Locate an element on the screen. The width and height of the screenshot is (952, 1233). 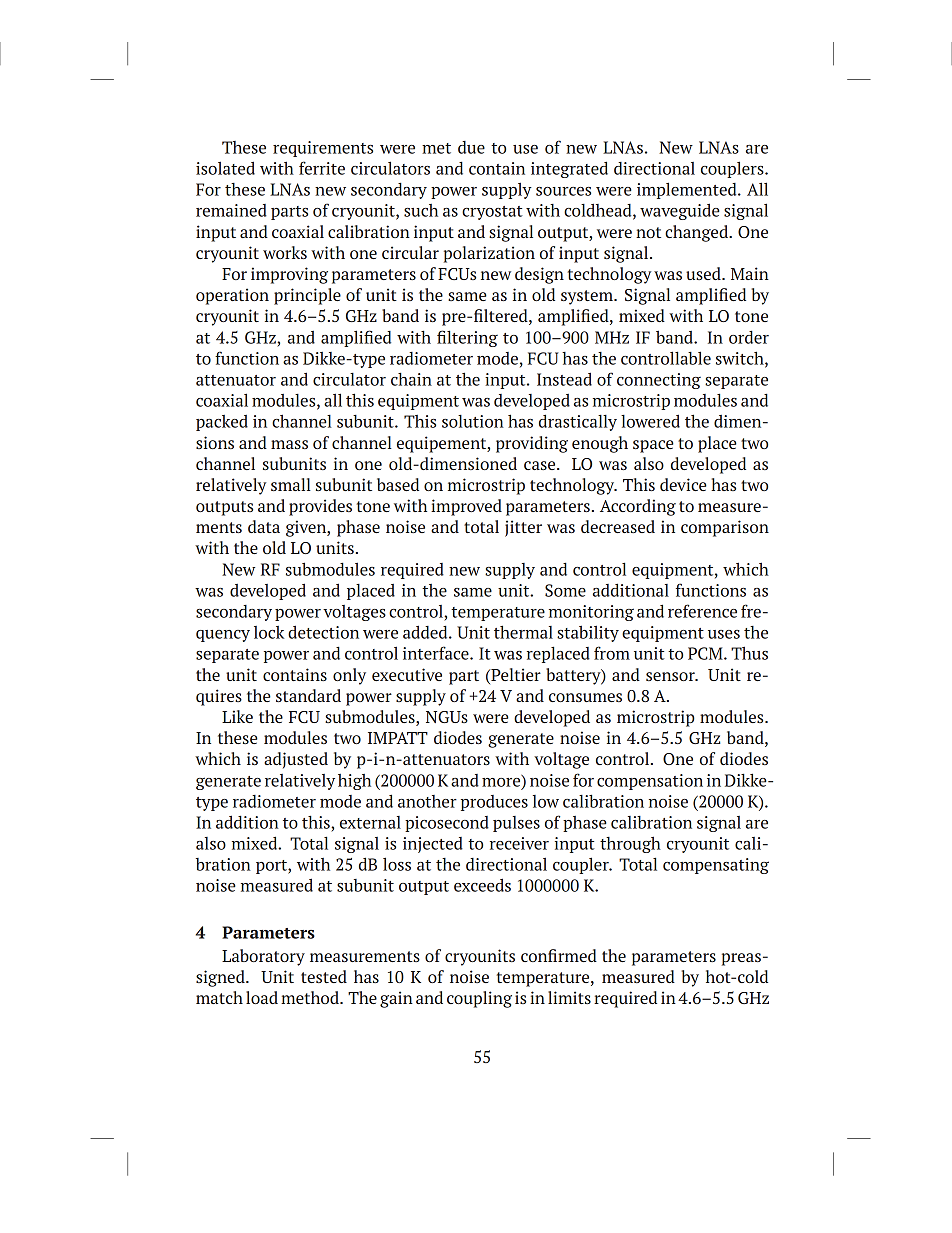
implemented is located at coordinates (688, 190).
